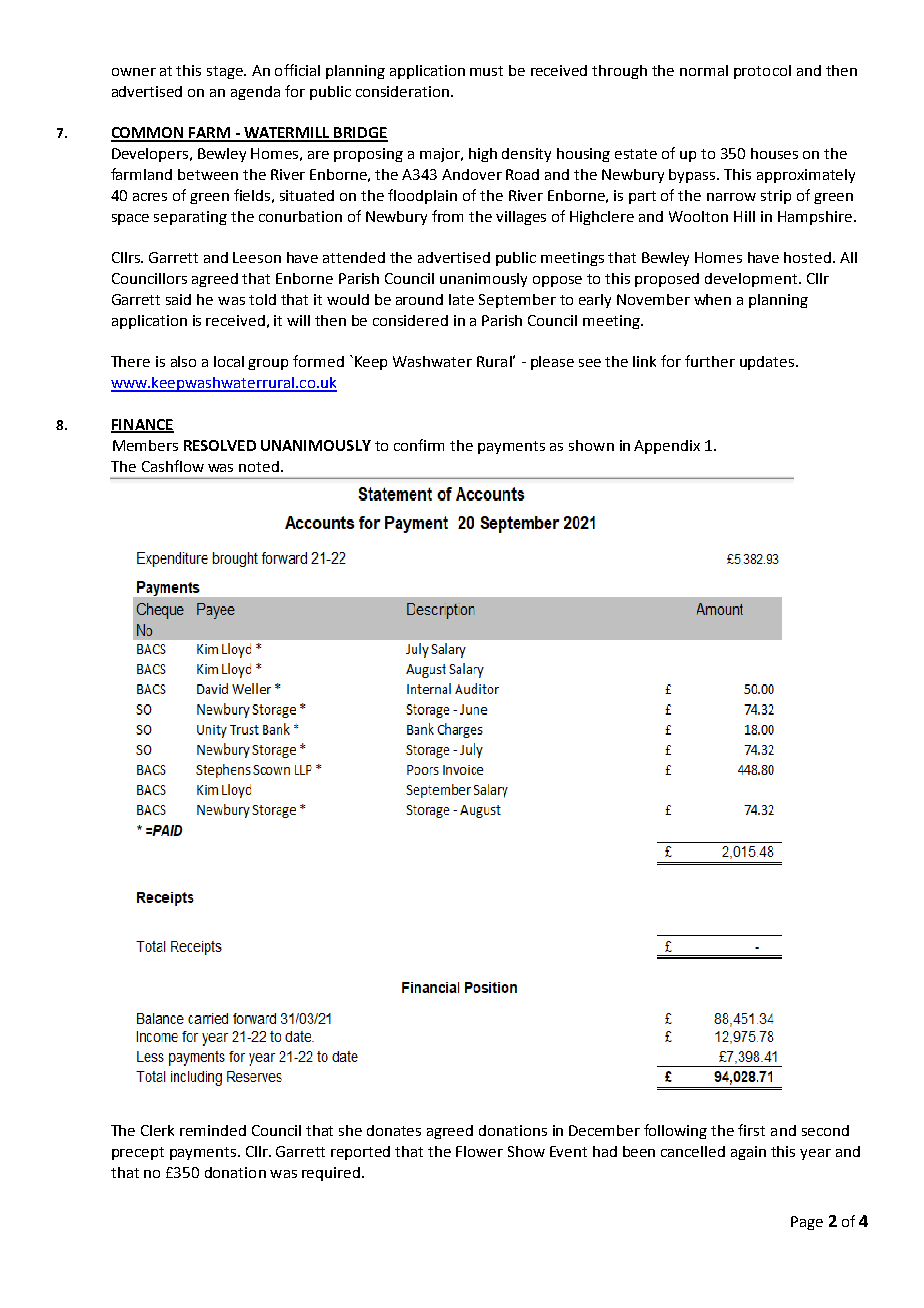 This screenshot has height=1308, width=924. I want to click on reminded, so click(213, 1130).
